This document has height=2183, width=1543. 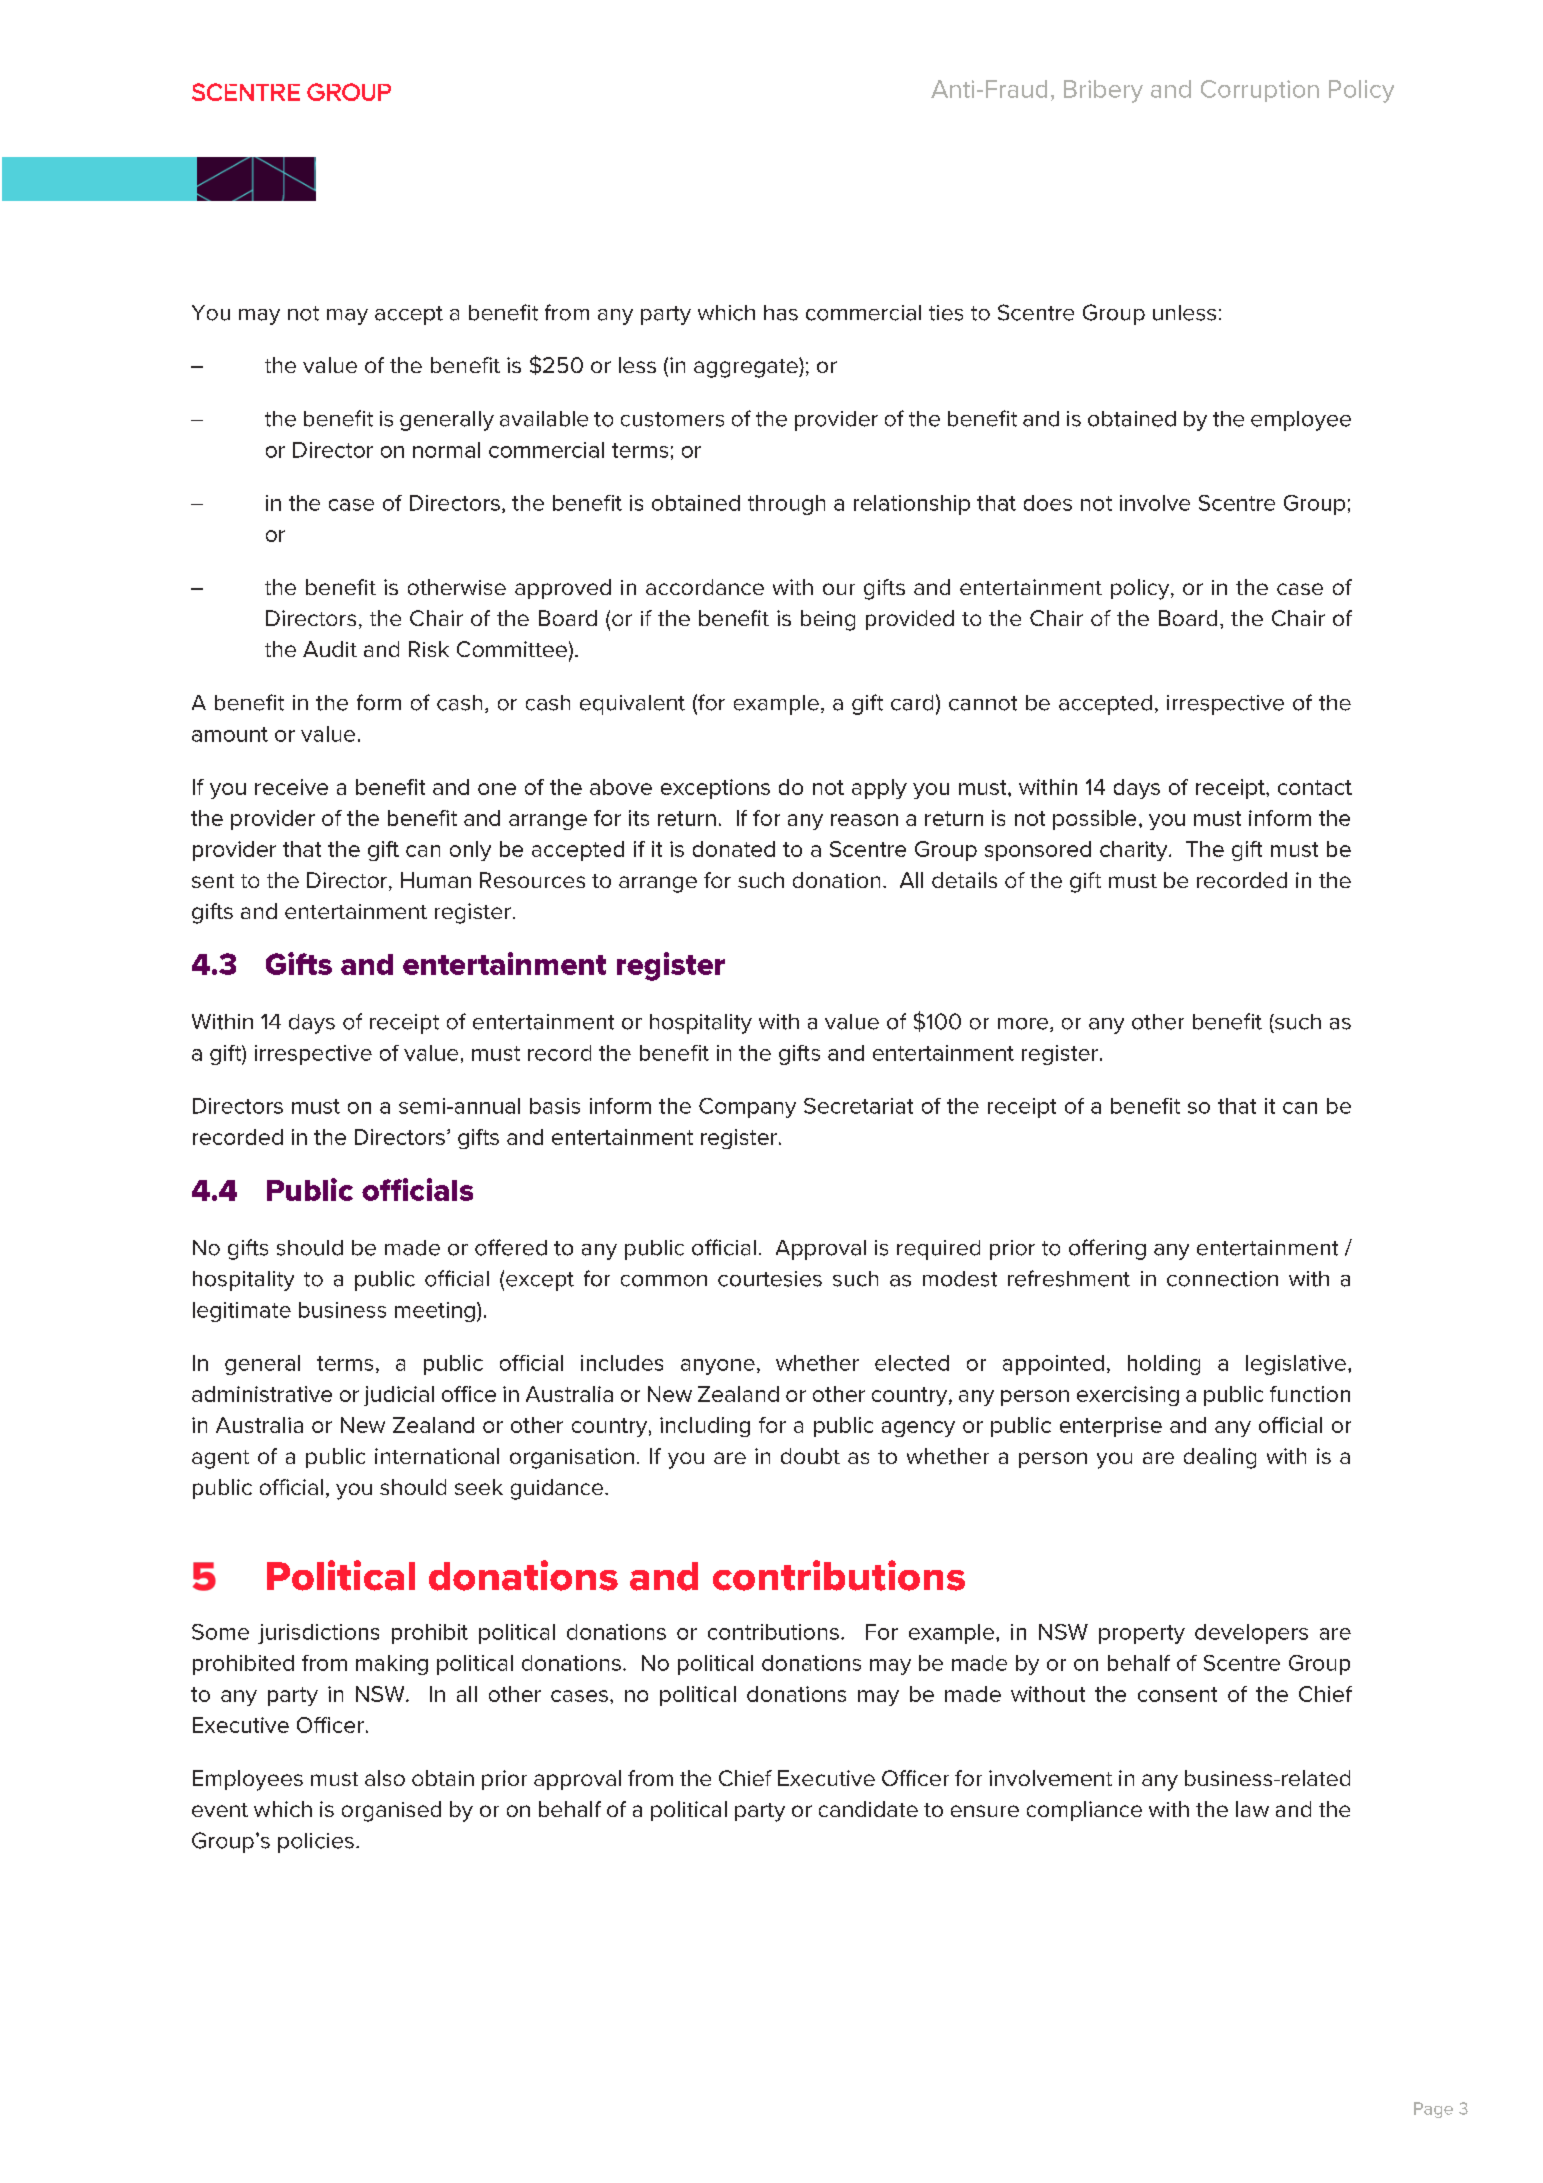 What do you see at coordinates (1315, 787) in the document?
I see `contact` at bounding box center [1315, 787].
